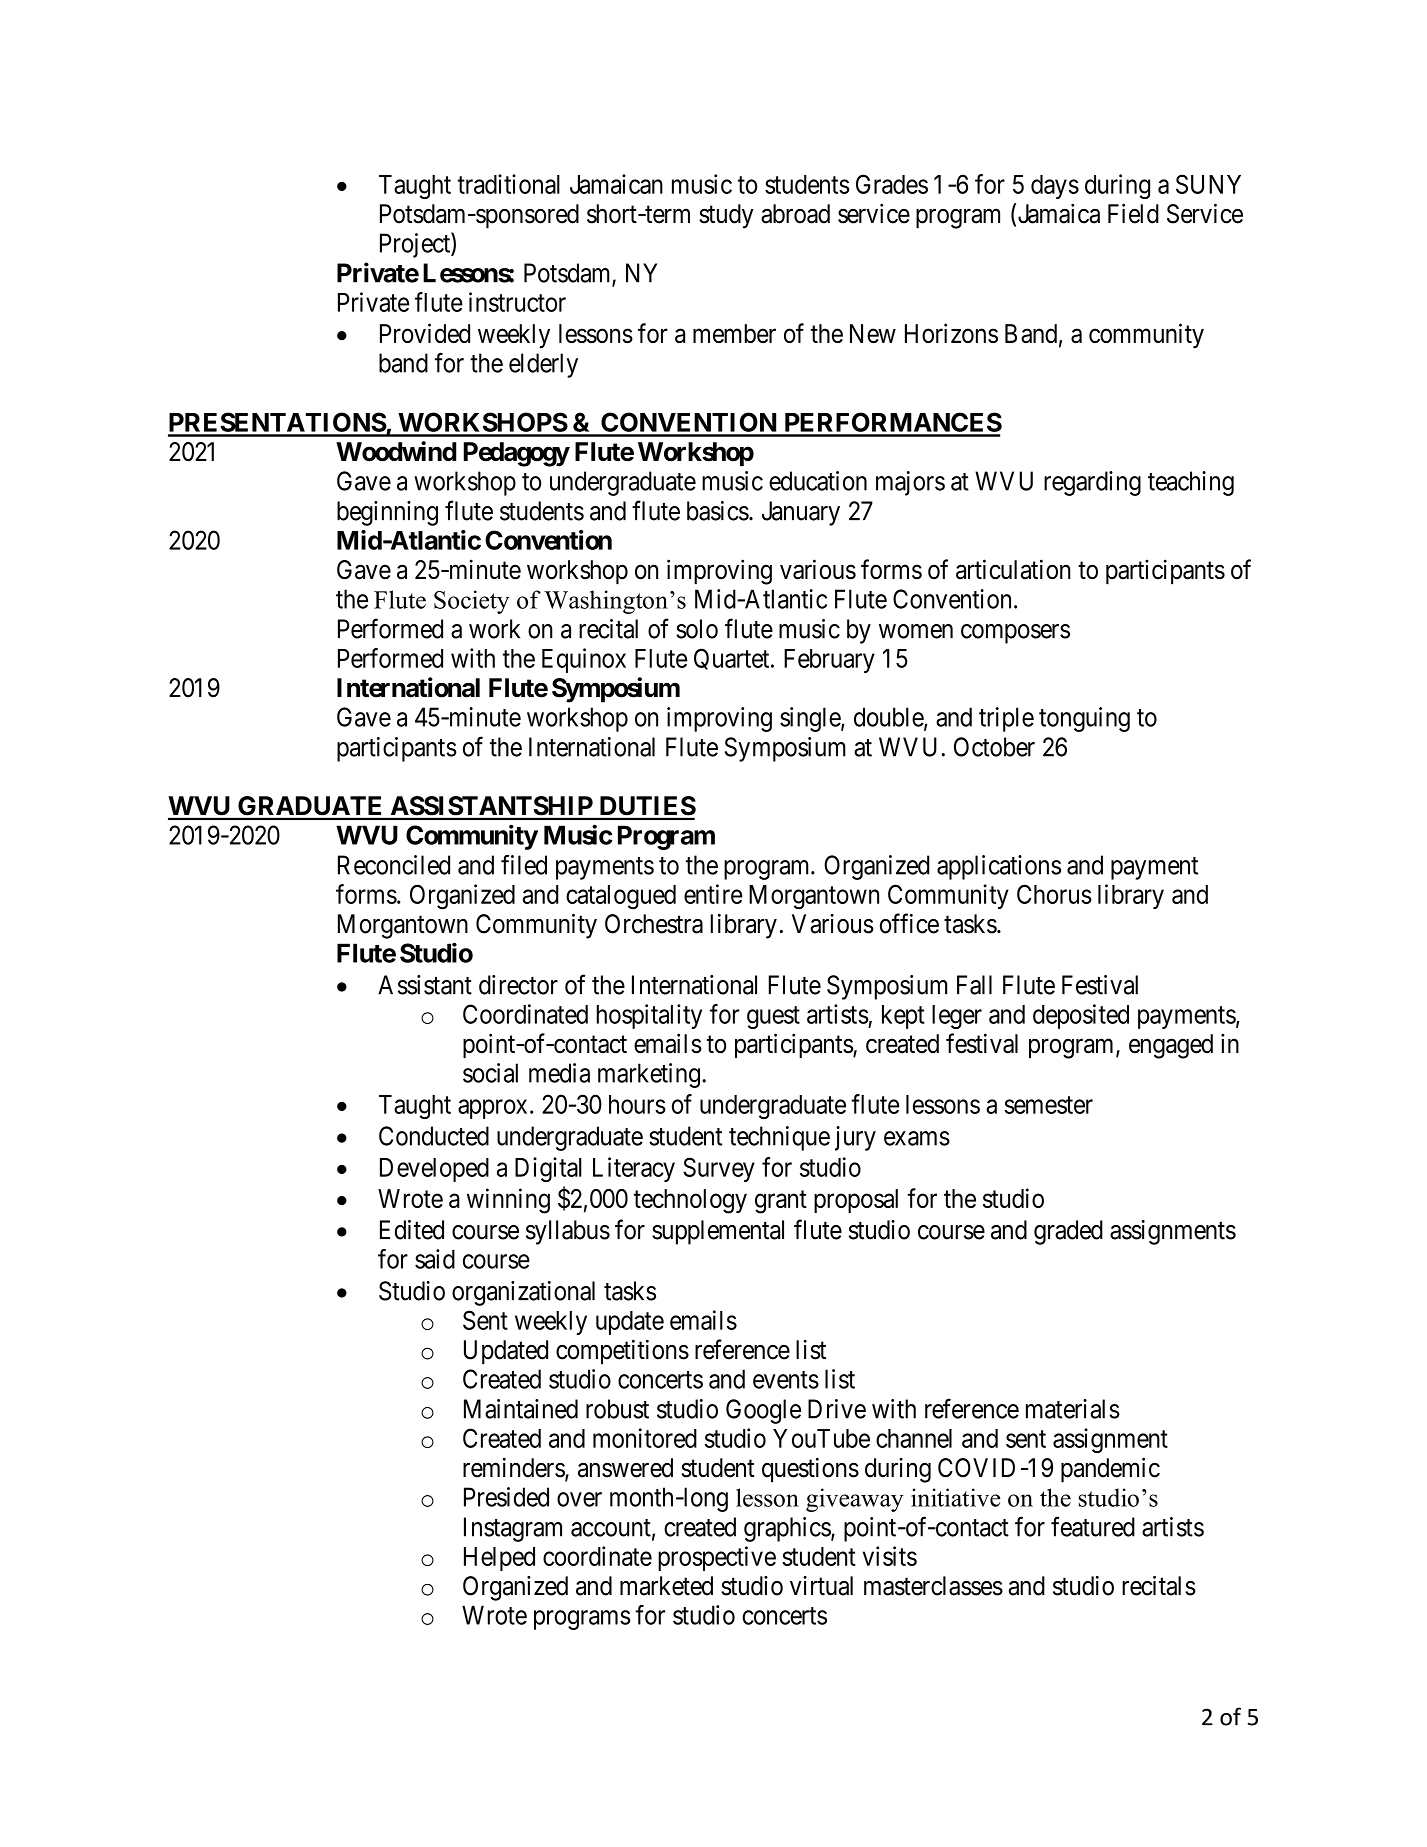 Image resolution: width=1427 pixels, height=1847 pixels. Describe the element at coordinates (713, 894) in the image. I see `entire` at that location.
